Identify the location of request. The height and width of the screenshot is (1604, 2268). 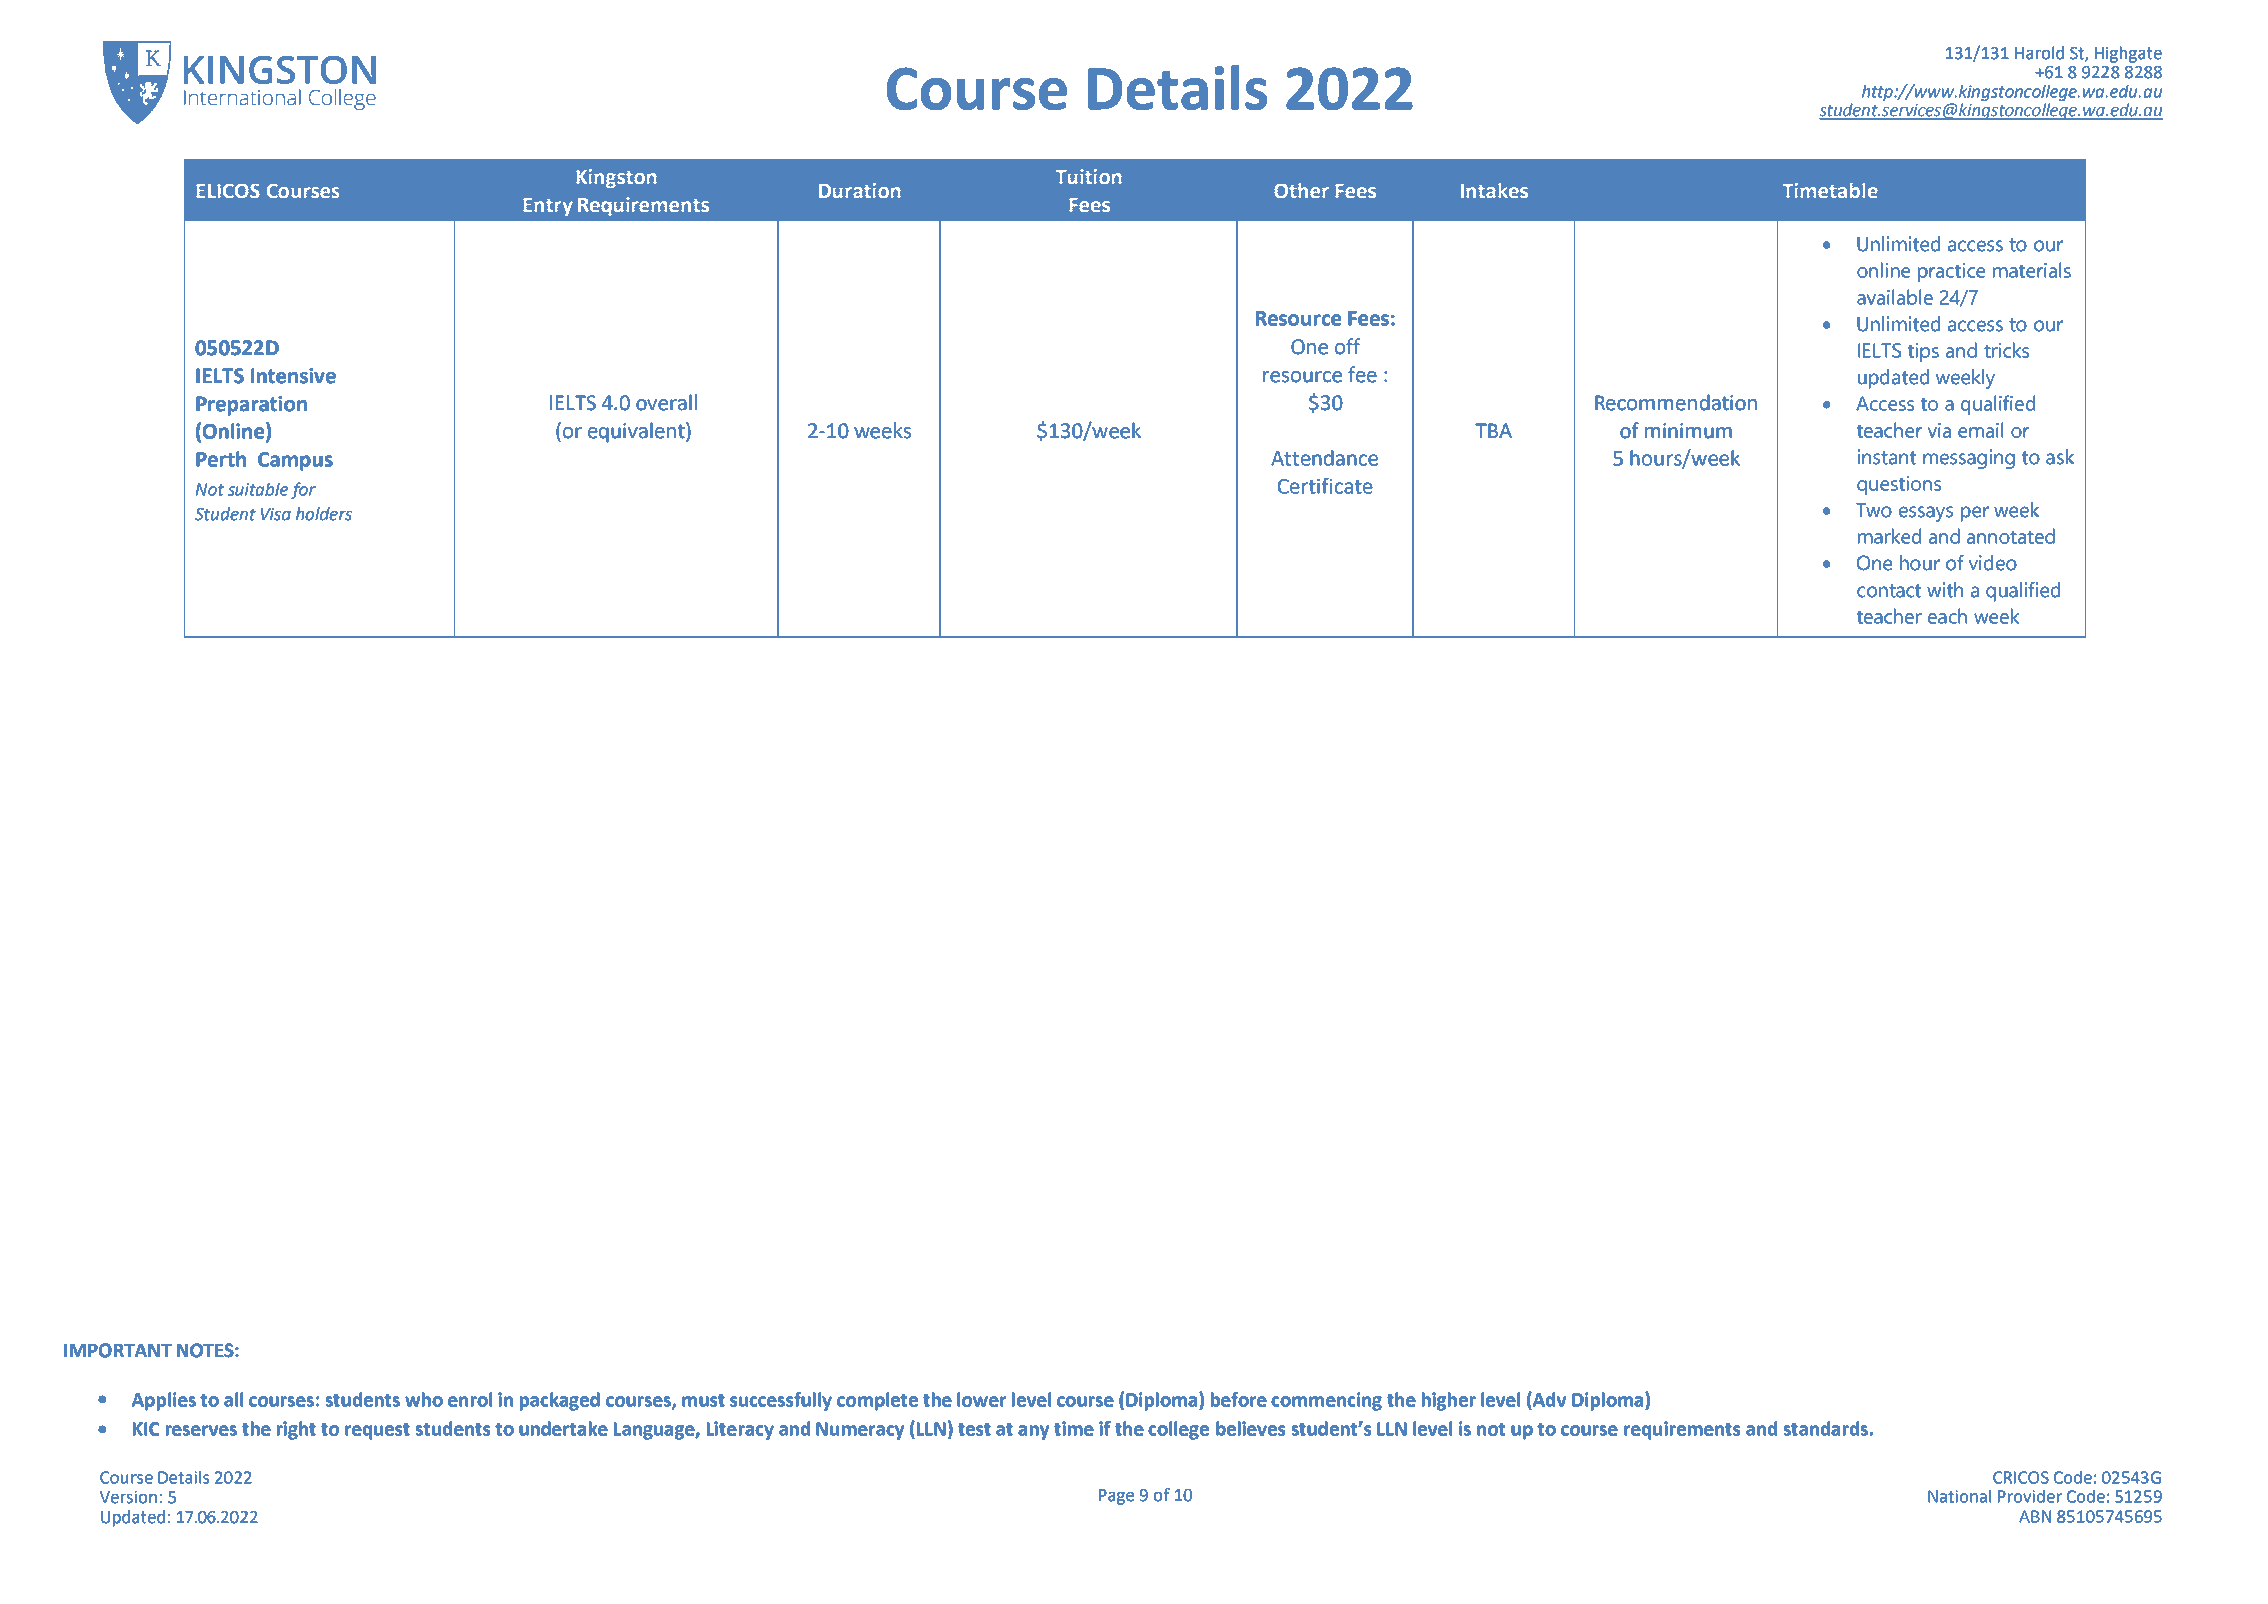
(377, 1431).
